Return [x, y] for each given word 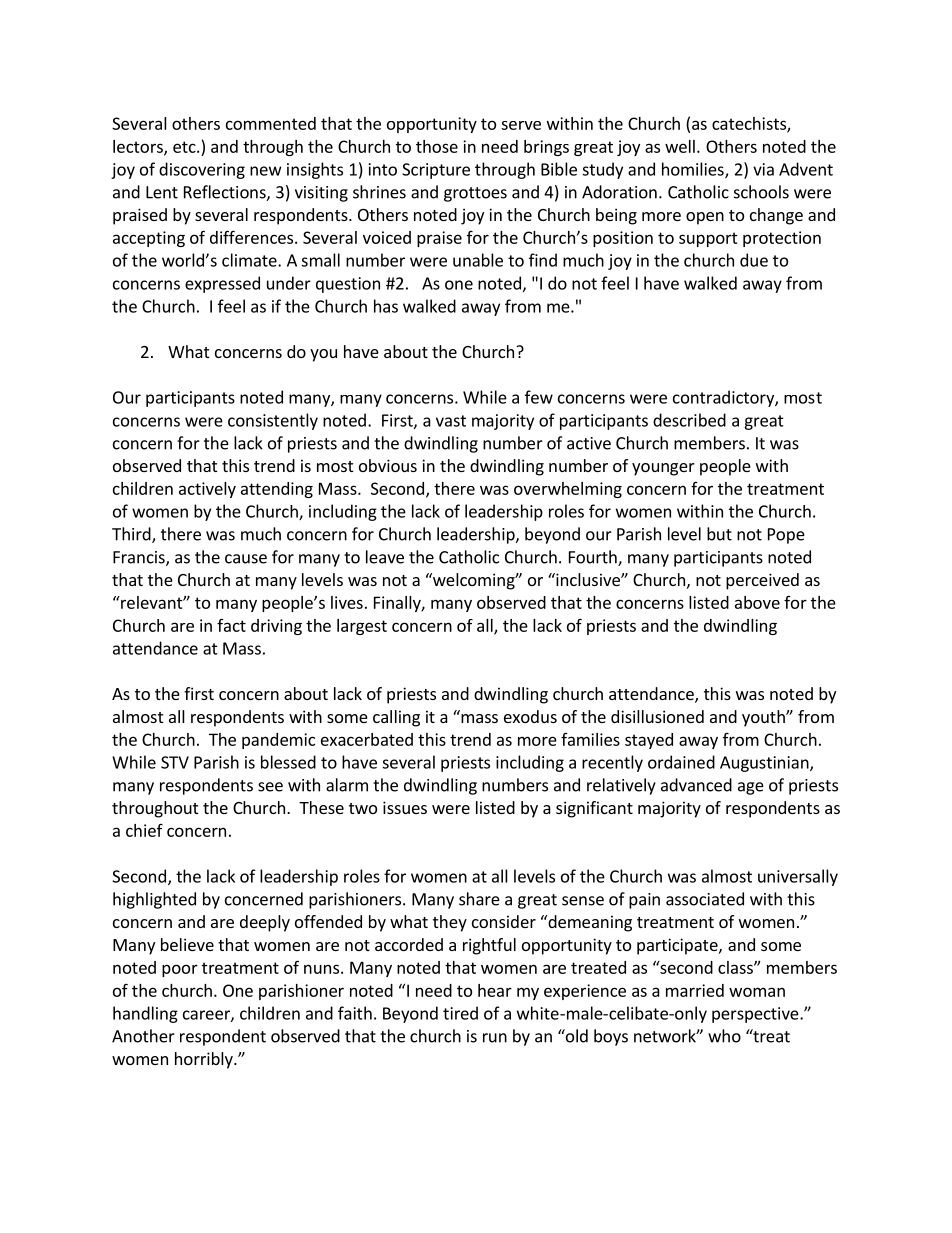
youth [764, 718]
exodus [530, 716]
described [689, 420]
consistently [273, 421]
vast [451, 421]
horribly [205, 1060]
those [437, 146]
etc [185, 147]
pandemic [278, 741]
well [680, 146]
